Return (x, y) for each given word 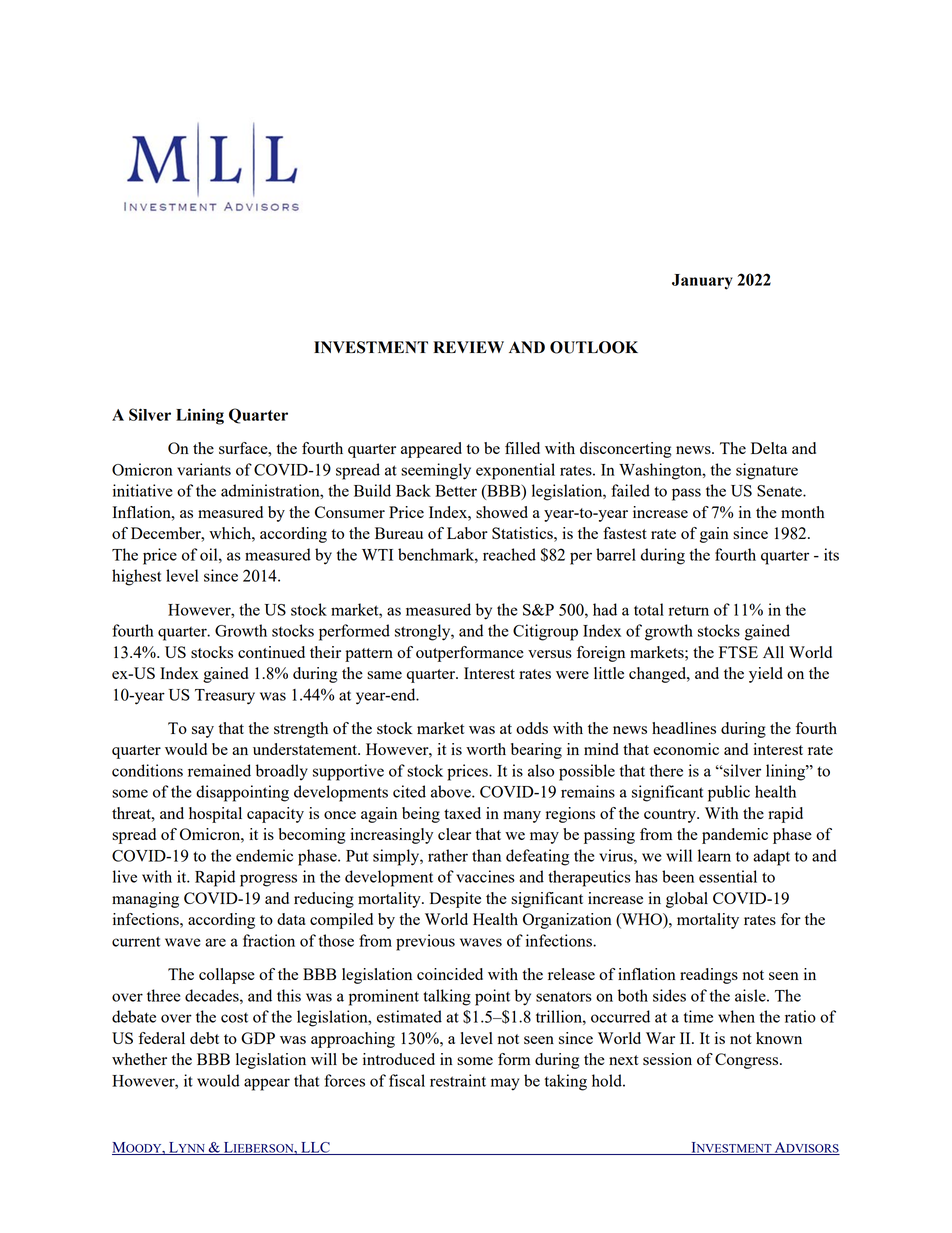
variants (204, 469)
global (687, 900)
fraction (269, 940)
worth (486, 749)
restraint (458, 1080)
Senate (780, 491)
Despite (455, 900)
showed (502, 512)
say (203, 732)
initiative (142, 490)
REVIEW (468, 347)
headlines (684, 728)
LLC (315, 1148)
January (702, 282)
